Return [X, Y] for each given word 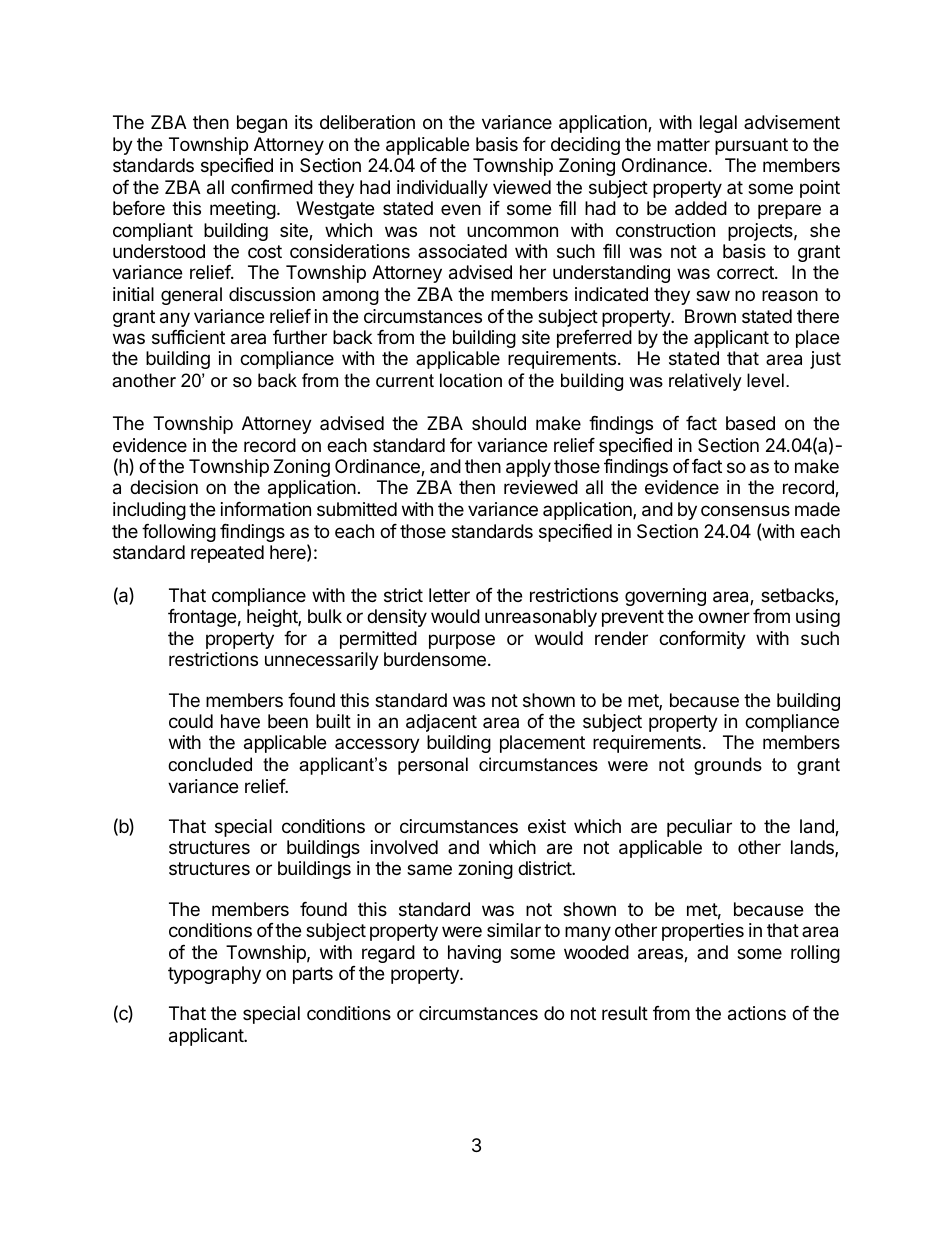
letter [449, 595]
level [765, 380]
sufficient [188, 337]
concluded [210, 764]
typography [214, 975]
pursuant [751, 146]
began [262, 124]
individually [442, 189]
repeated [227, 554]
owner [724, 617]
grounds [728, 766]
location [471, 380]
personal [433, 766]
